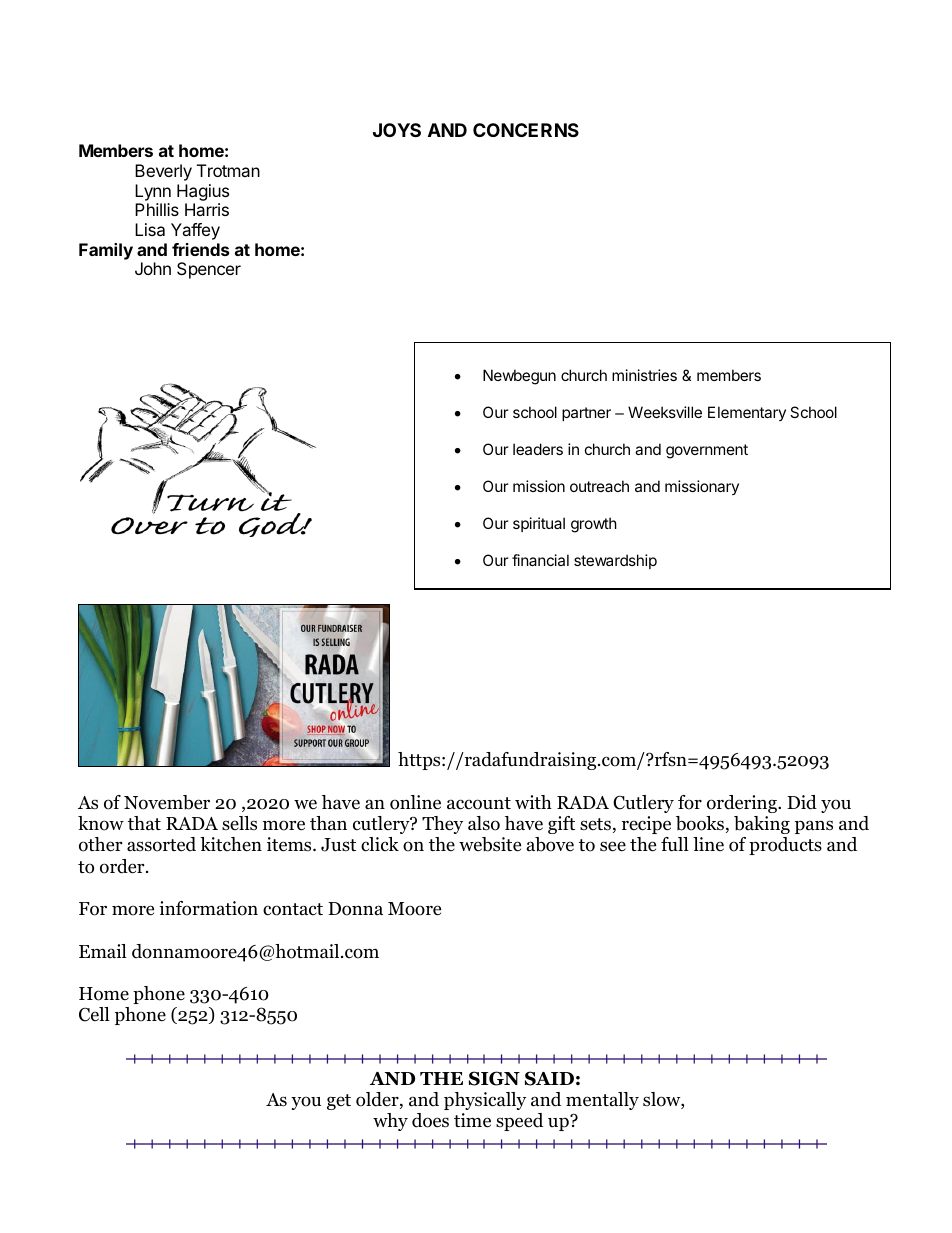  What do you see at coordinates (538, 449) in the screenshot?
I see `leaders` at bounding box center [538, 449].
